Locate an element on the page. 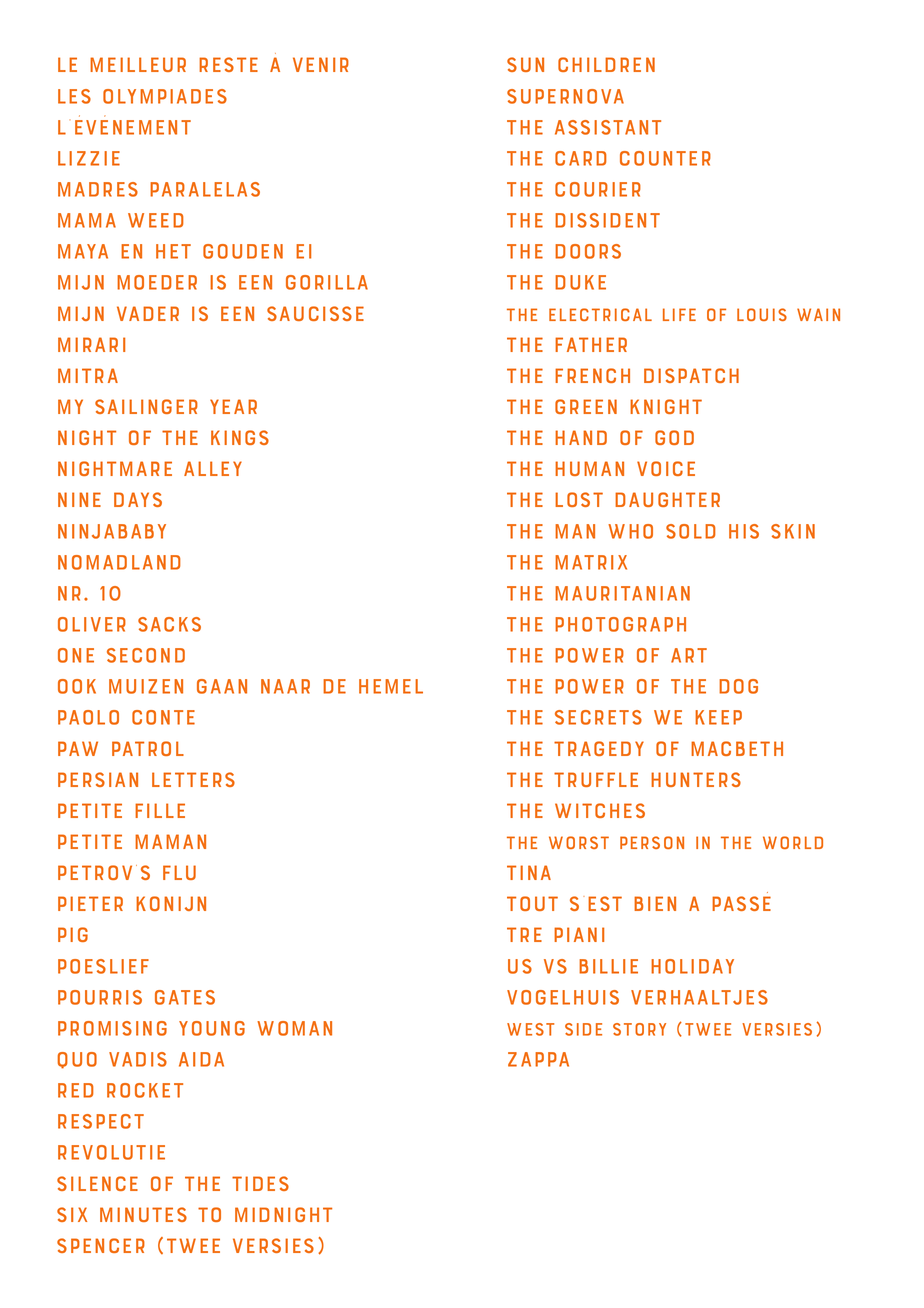  flu is located at coordinates (179, 872).
